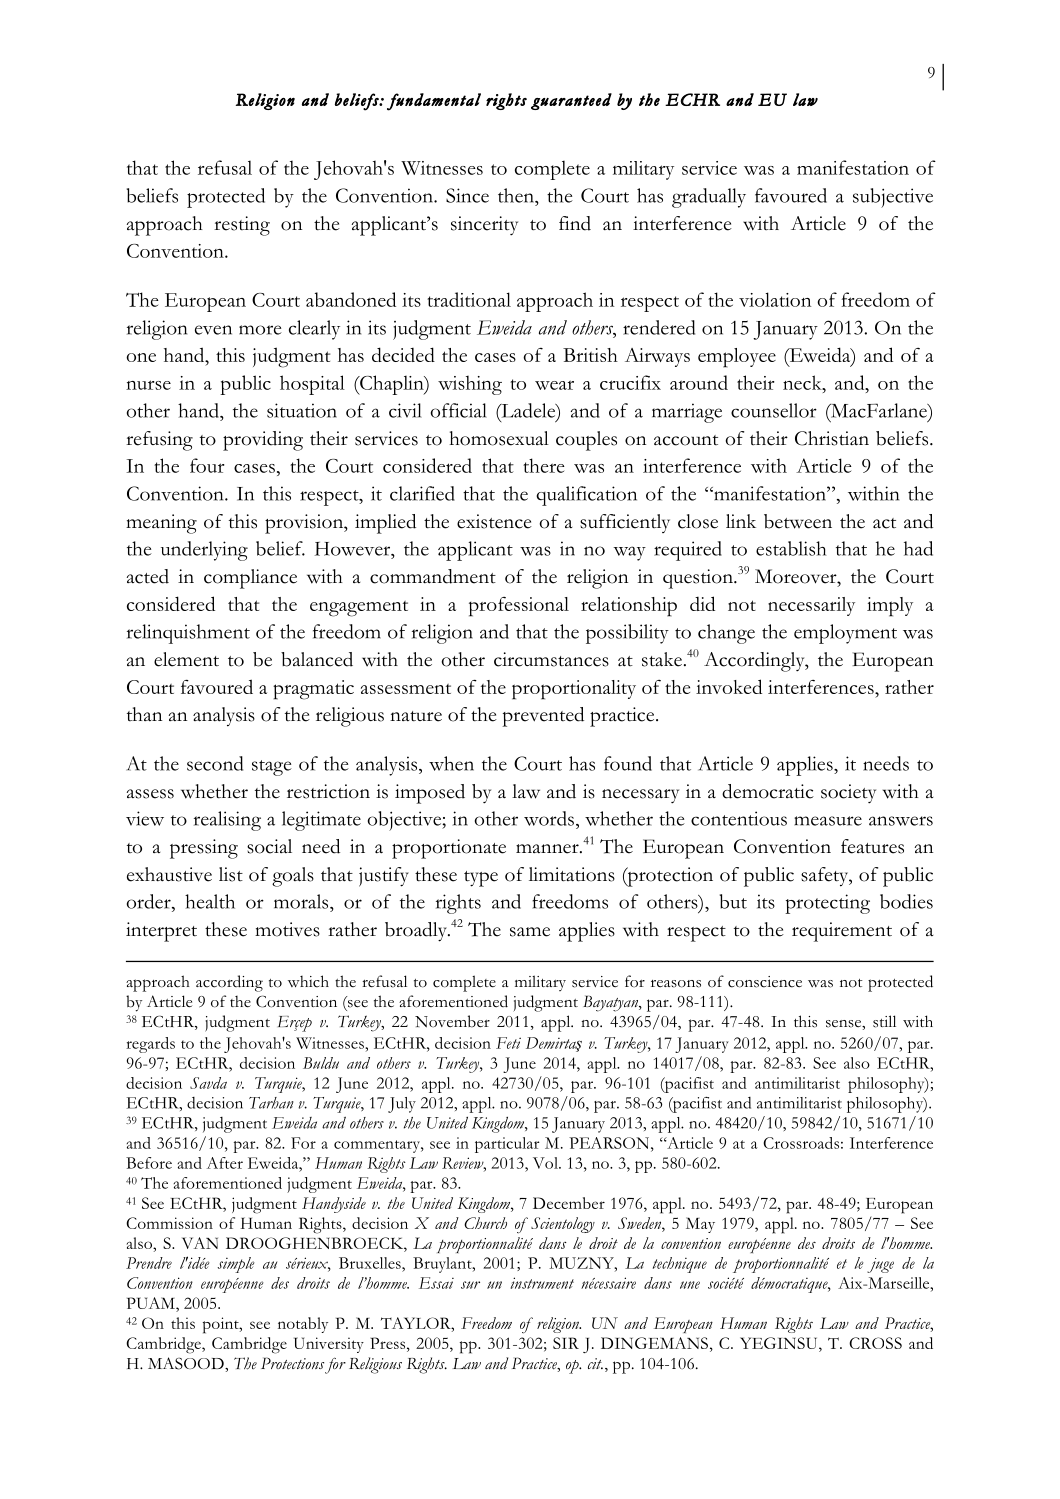 This image has height=1499, width=1060. I want to click on resting, so click(242, 226).
